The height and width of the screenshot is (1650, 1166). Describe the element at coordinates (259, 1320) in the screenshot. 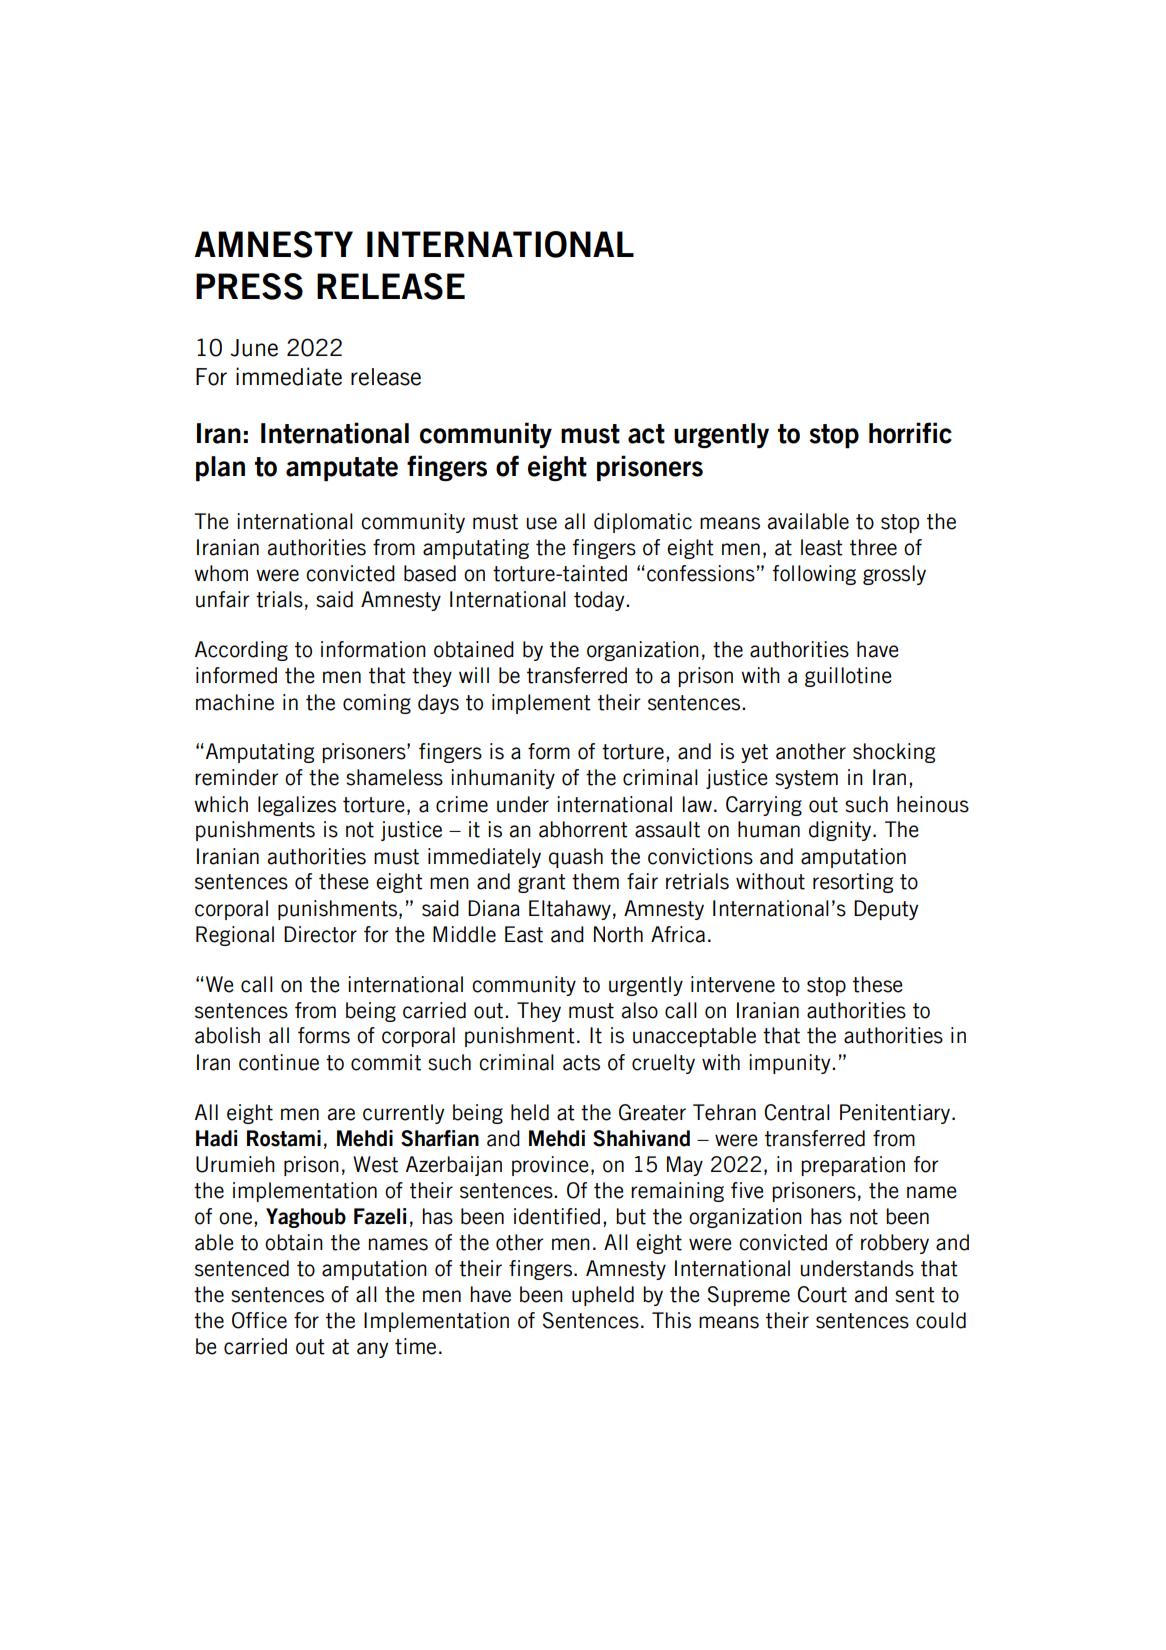

I see `Office` at that location.
